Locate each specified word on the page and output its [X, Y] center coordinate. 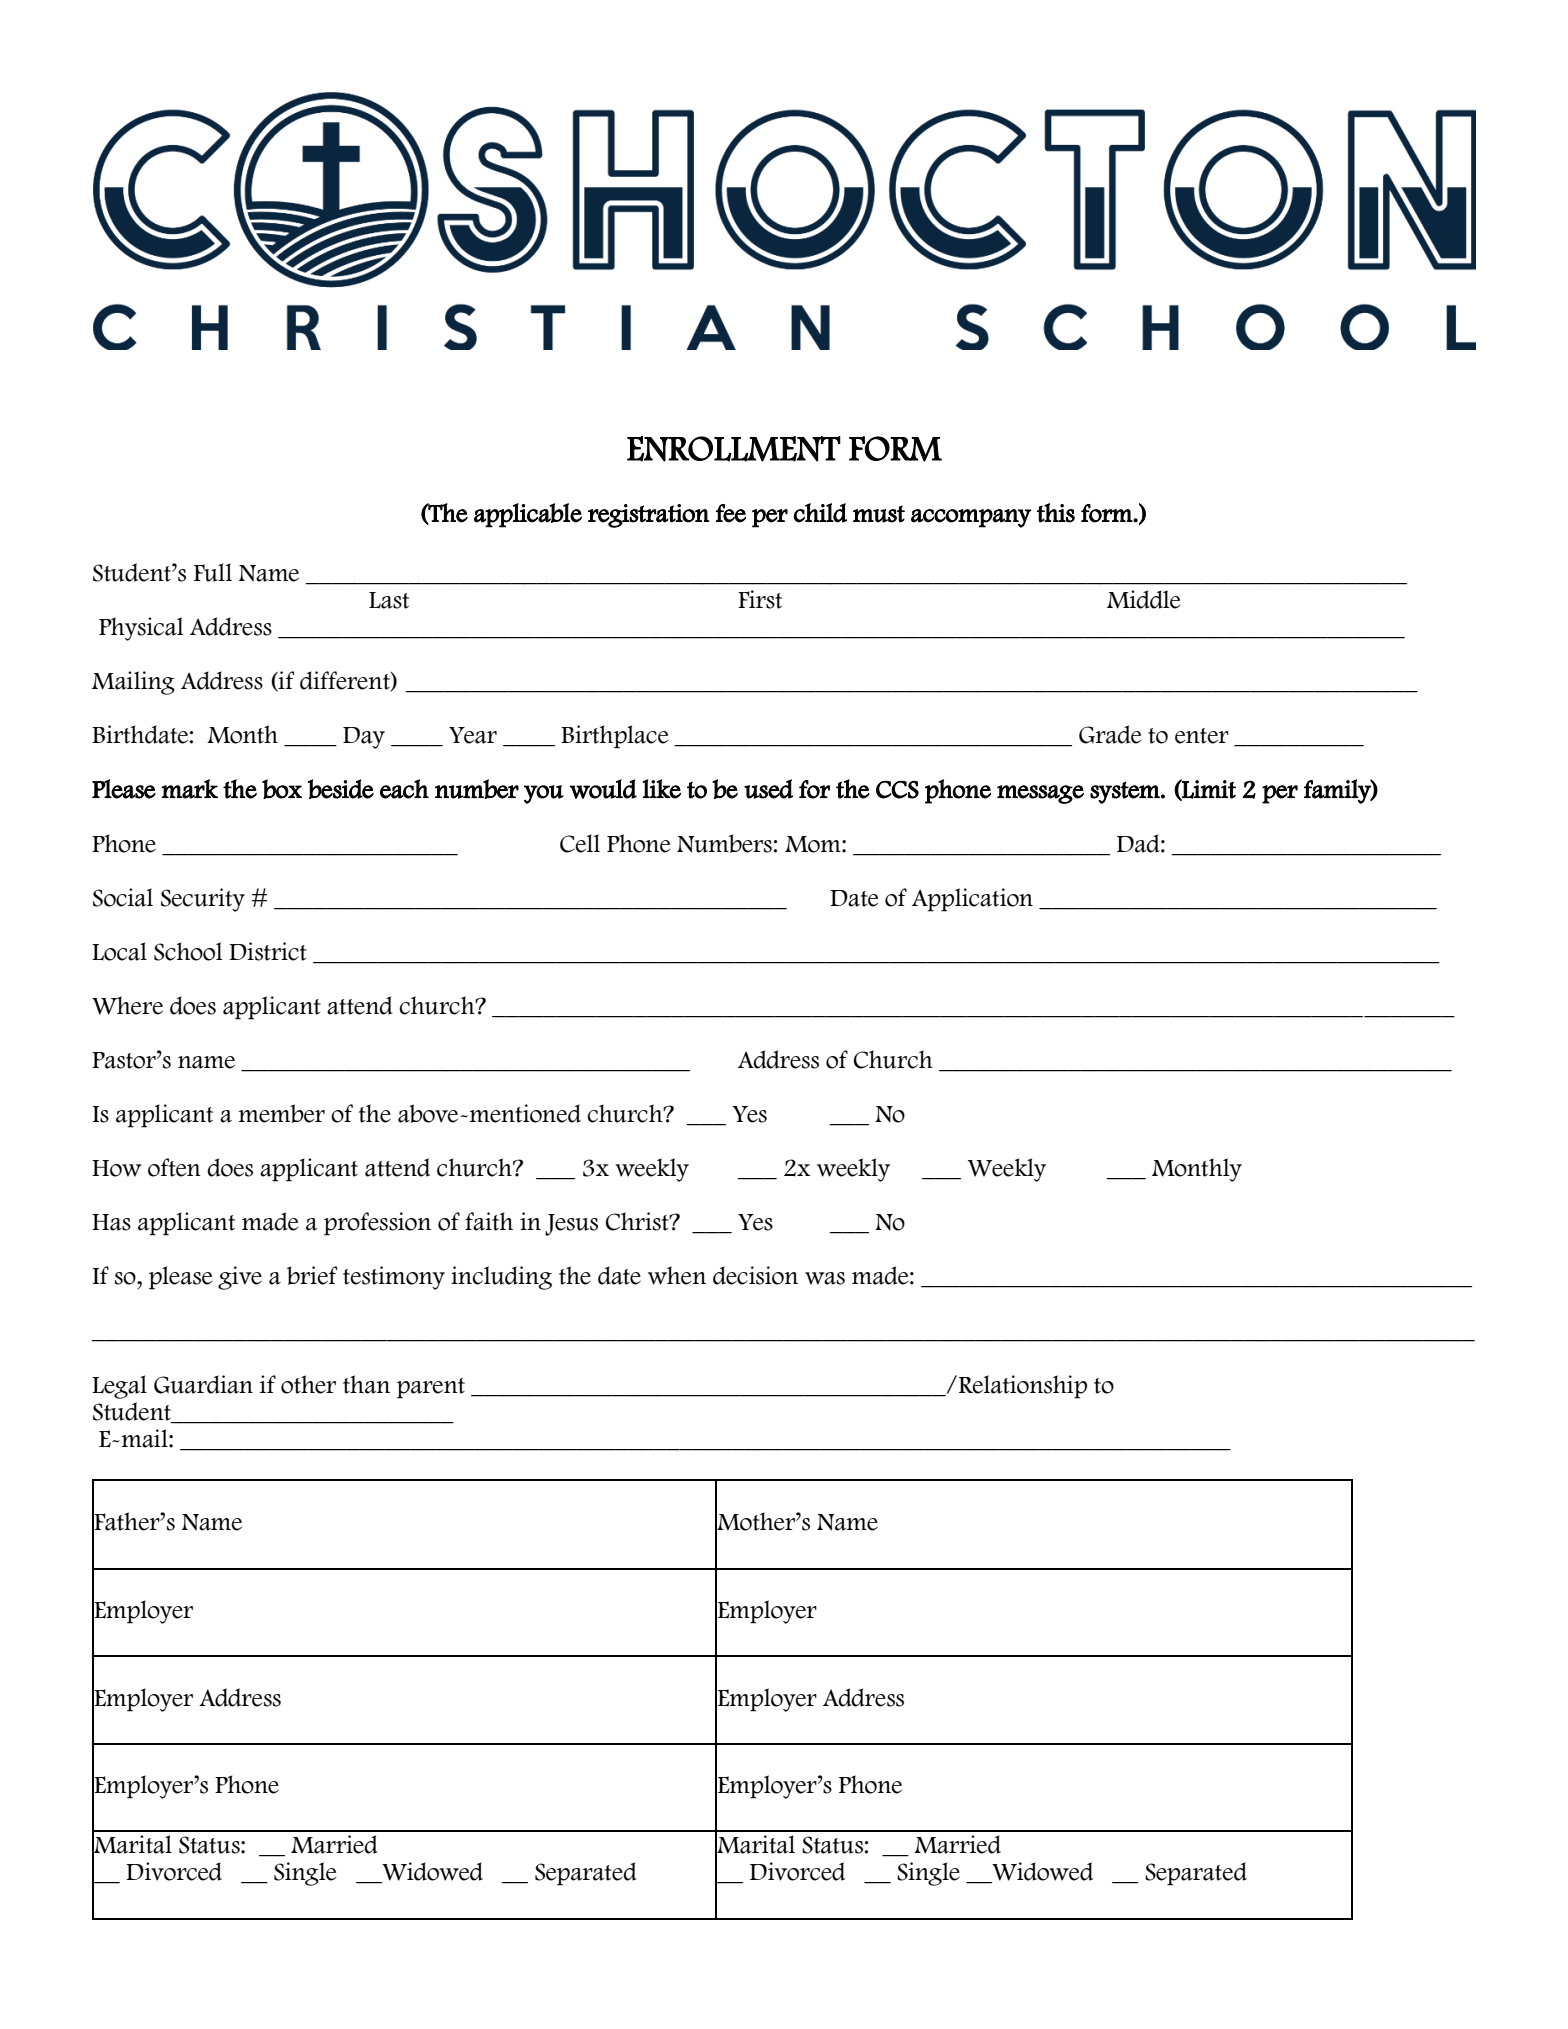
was [825, 1278]
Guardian [203, 1384]
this [1056, 513]
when [677, 1275]
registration [649, 516]
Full [213, 572]
